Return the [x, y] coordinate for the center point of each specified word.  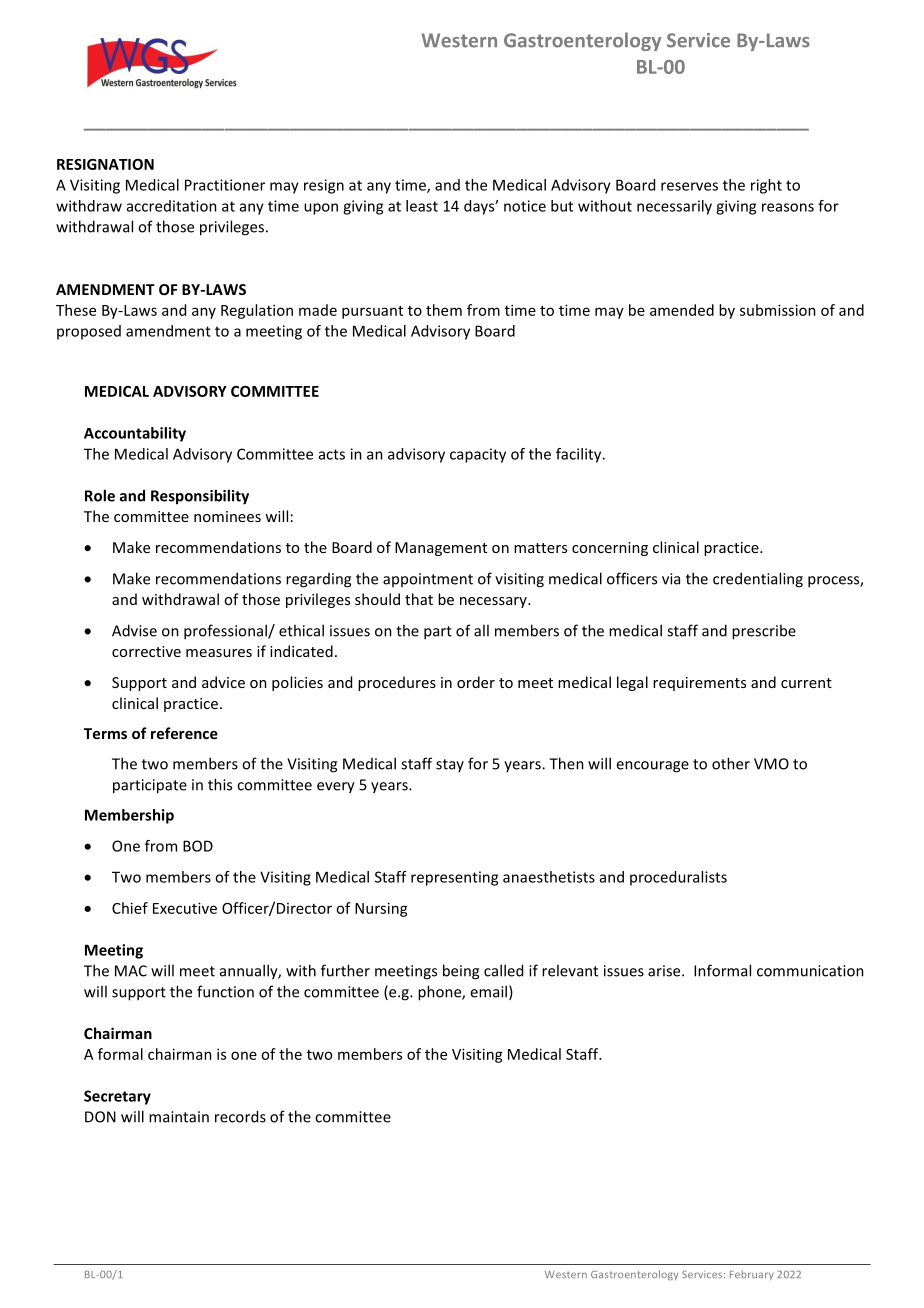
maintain [179, 1117]
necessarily [674, 207]
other [731, 763]
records [240, 1116]
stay [450, 765]
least [422, 206]
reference [184, 733]
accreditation [172, 206]
